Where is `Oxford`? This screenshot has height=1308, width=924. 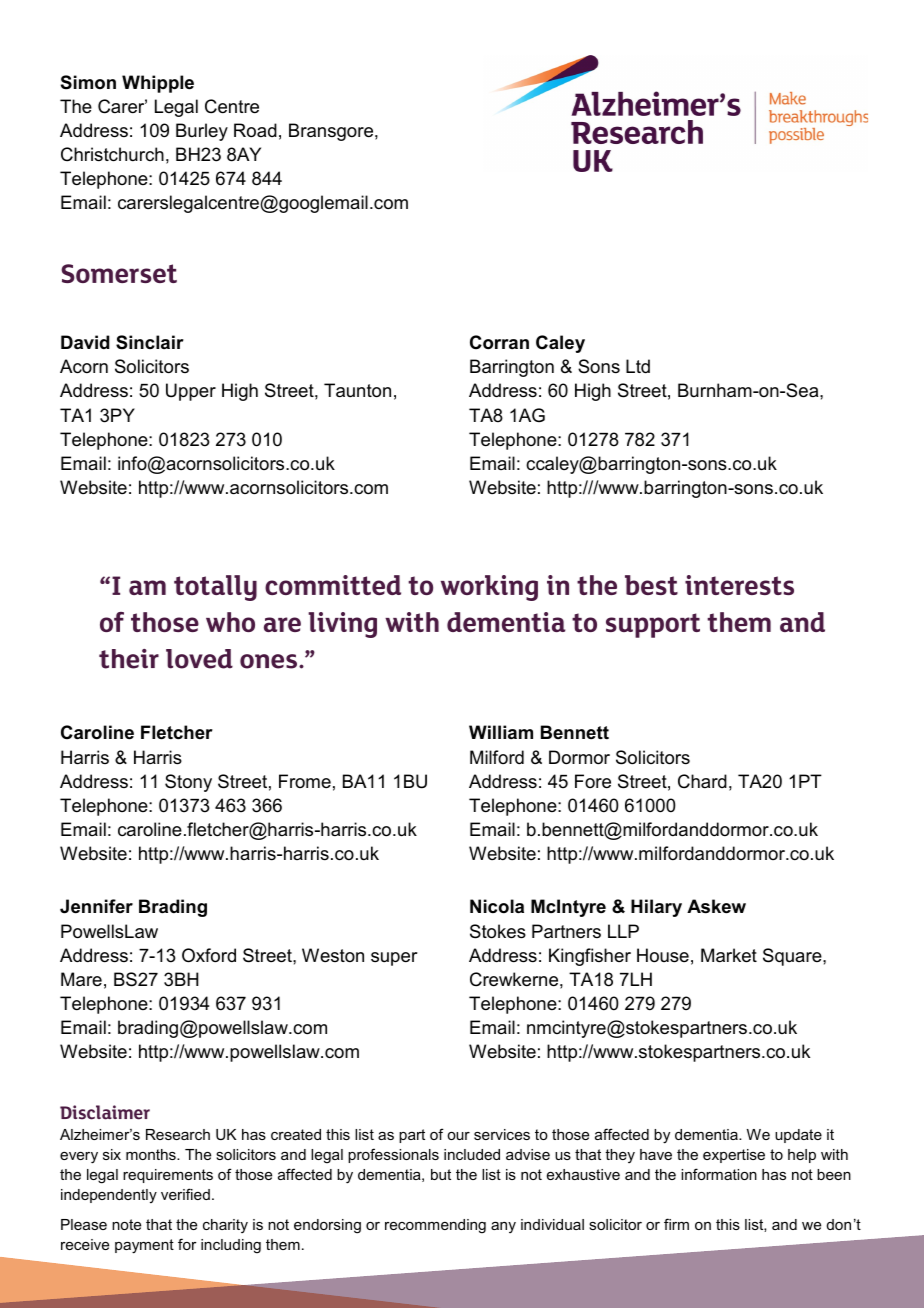 Oxford is located at coordinates (209, 955).
